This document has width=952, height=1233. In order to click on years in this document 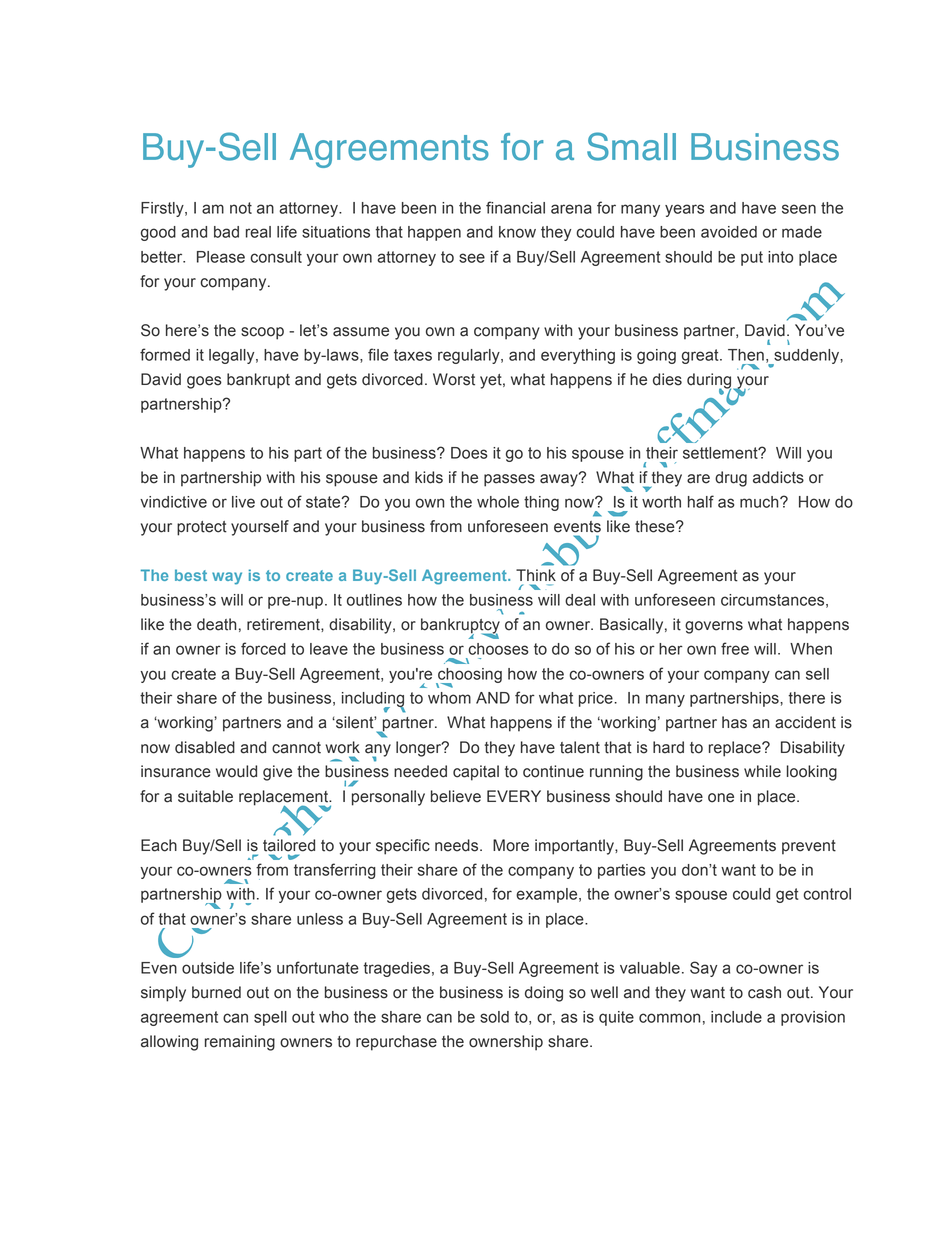, I will do `click(684, 210)`.
